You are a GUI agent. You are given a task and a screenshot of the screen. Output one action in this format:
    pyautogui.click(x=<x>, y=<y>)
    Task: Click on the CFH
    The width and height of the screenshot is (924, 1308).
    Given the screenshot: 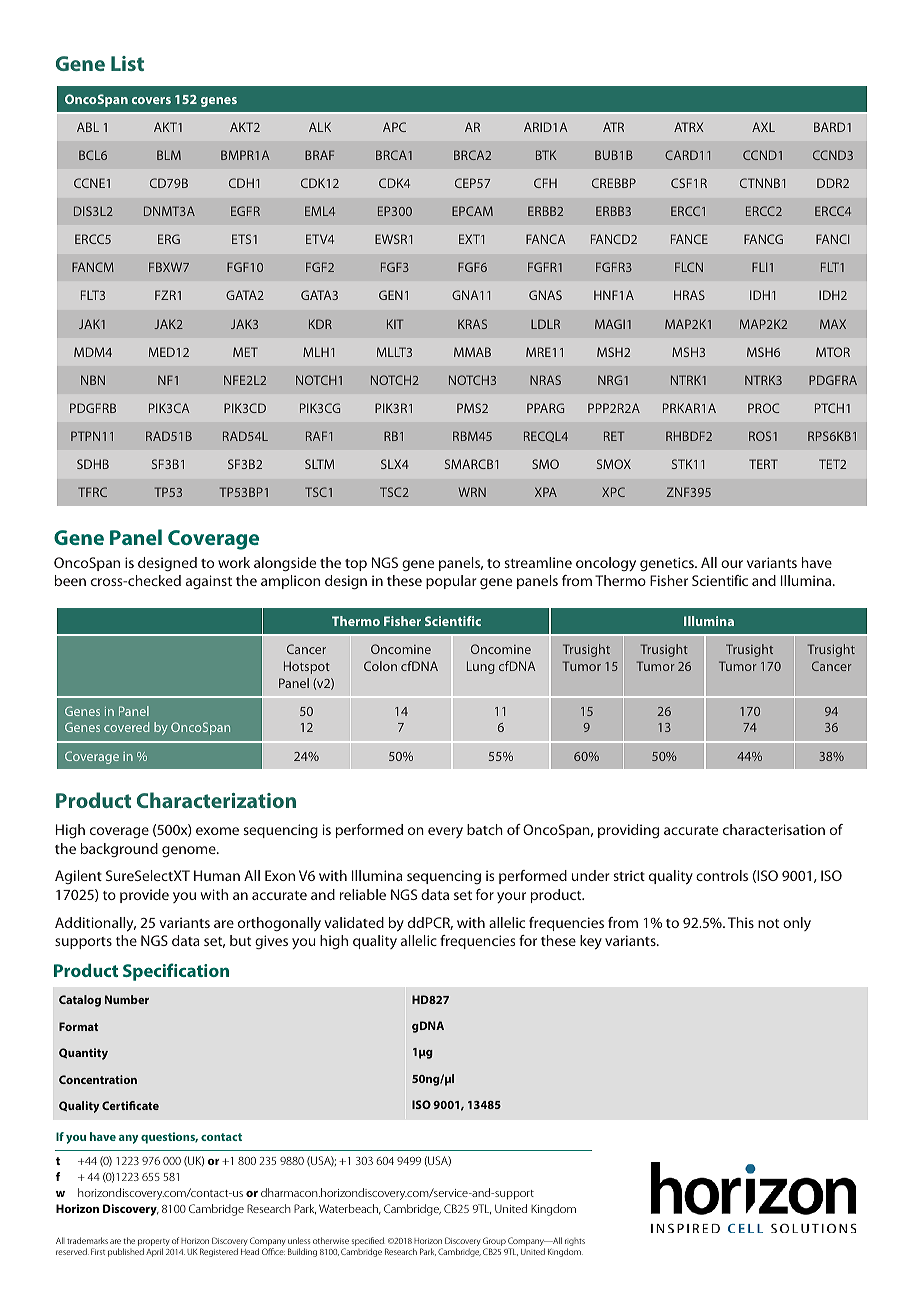 What is the action you would take?
    pyautogui.click(x=545, y=183)
